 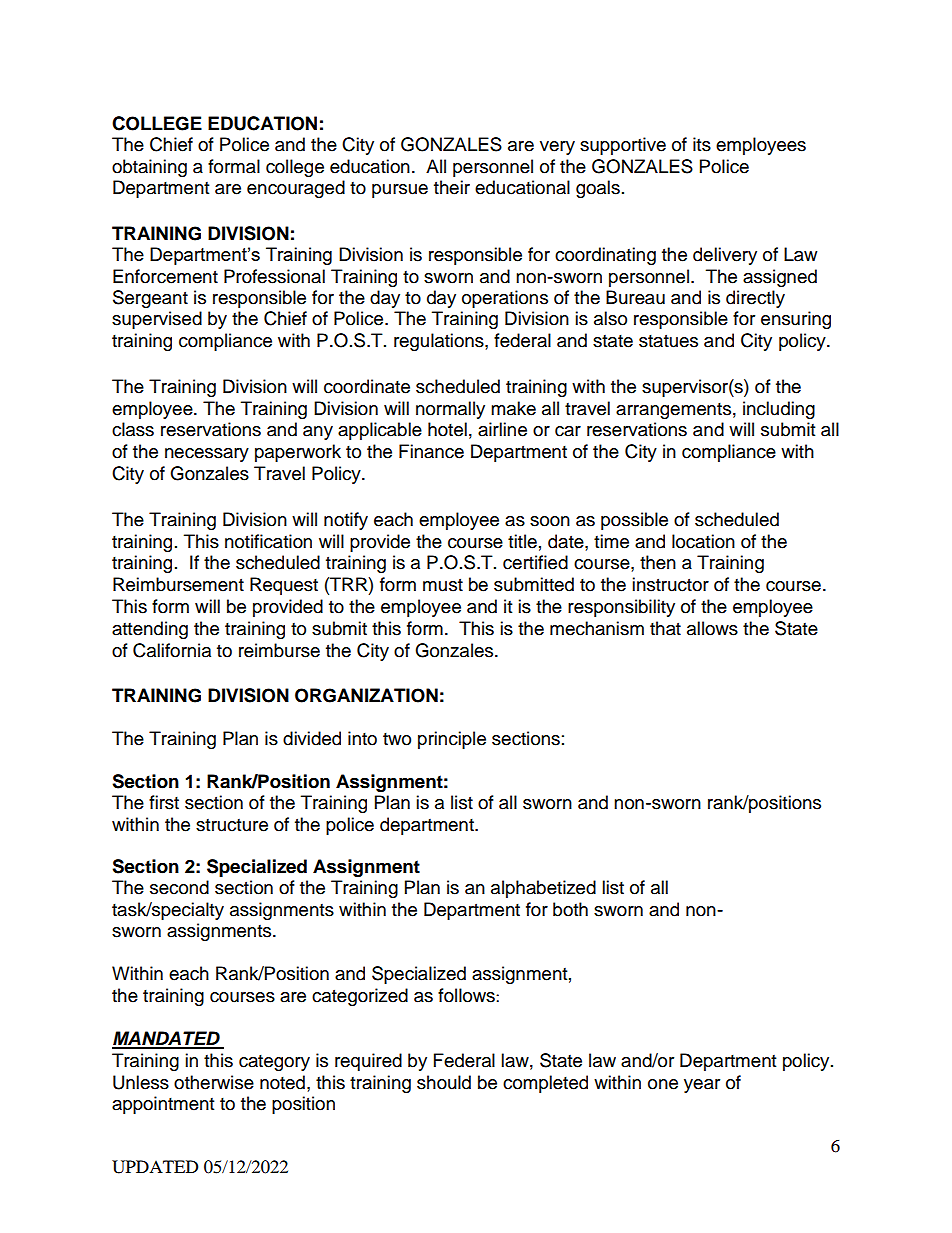 I want to click on obtaining, so click(x=149, y=168).
